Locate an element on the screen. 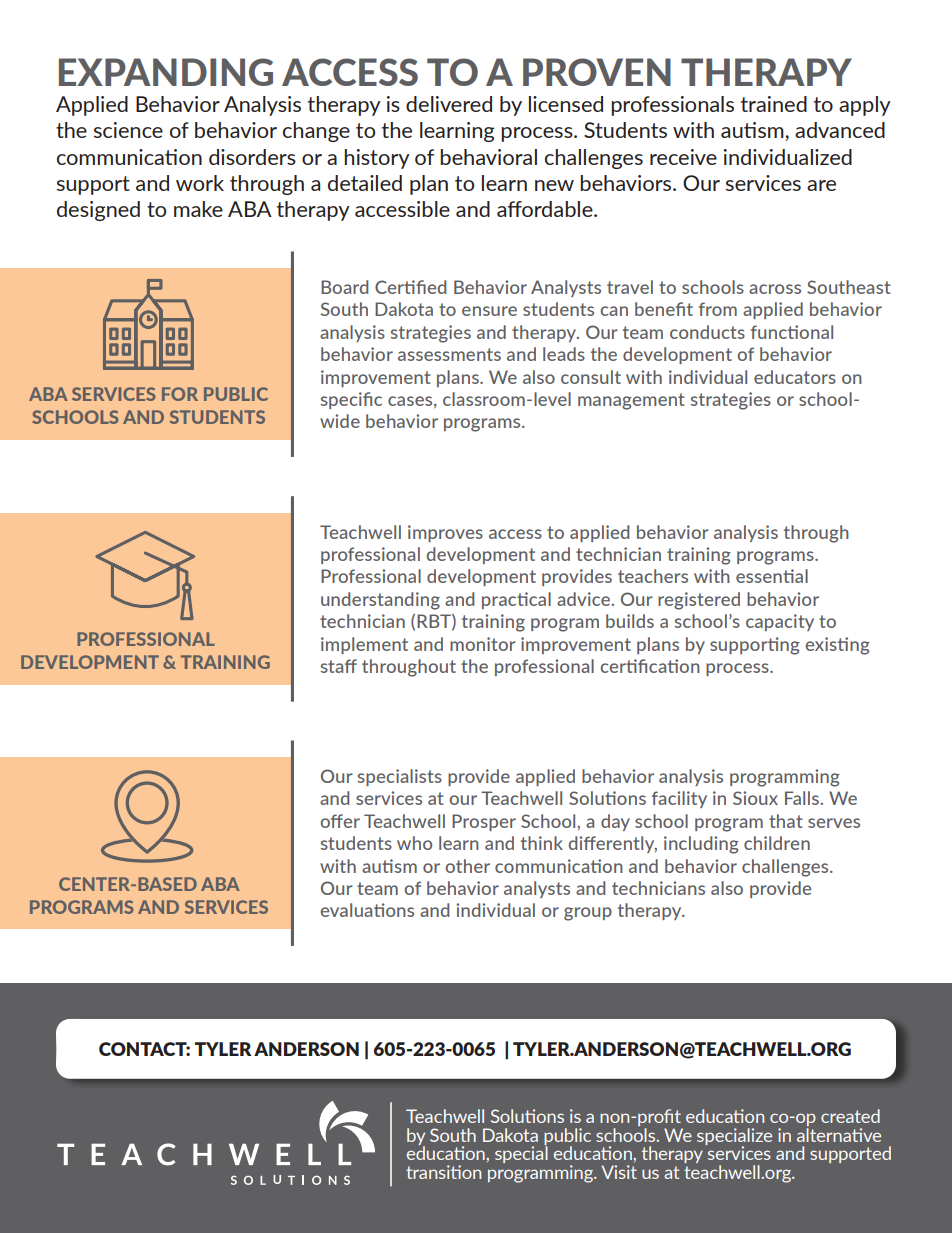  transition is located at coordinates (443, 1172).
